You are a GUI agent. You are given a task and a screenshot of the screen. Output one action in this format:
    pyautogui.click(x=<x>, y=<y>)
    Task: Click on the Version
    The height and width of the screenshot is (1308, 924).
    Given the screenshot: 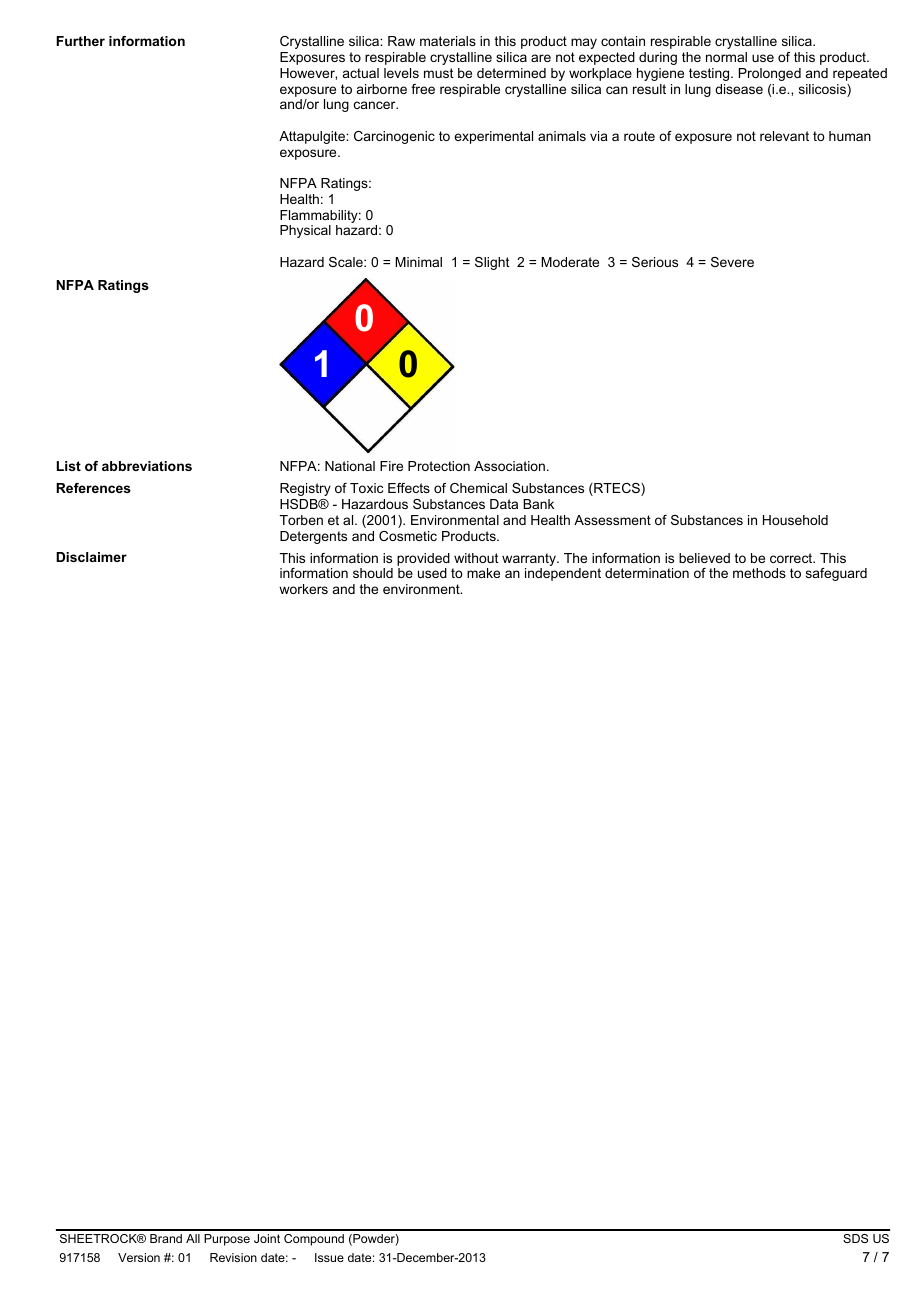 What is the action you would take?
    pyautogui.click(x=139, y=1257)
